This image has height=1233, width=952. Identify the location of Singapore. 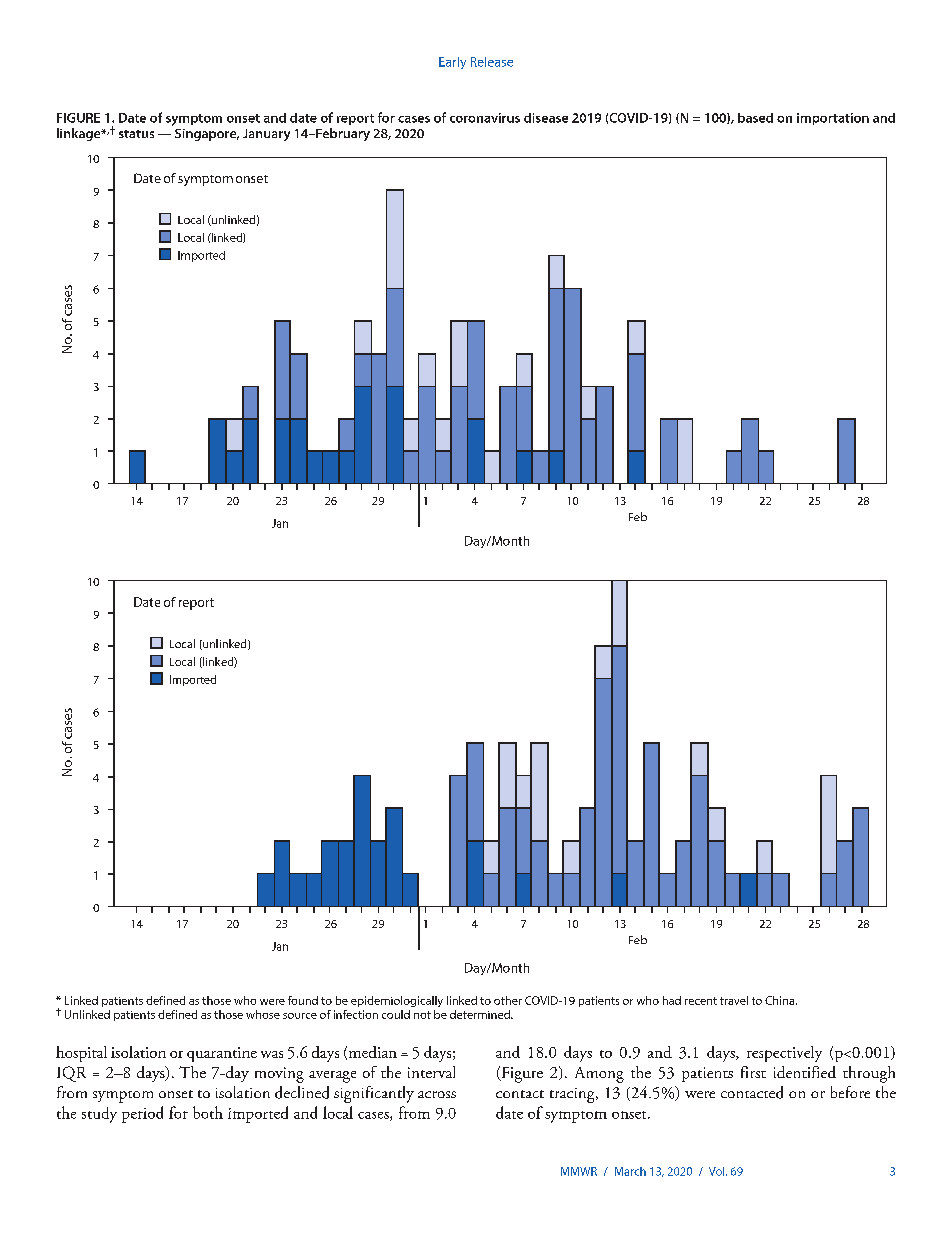
(207, 135).
